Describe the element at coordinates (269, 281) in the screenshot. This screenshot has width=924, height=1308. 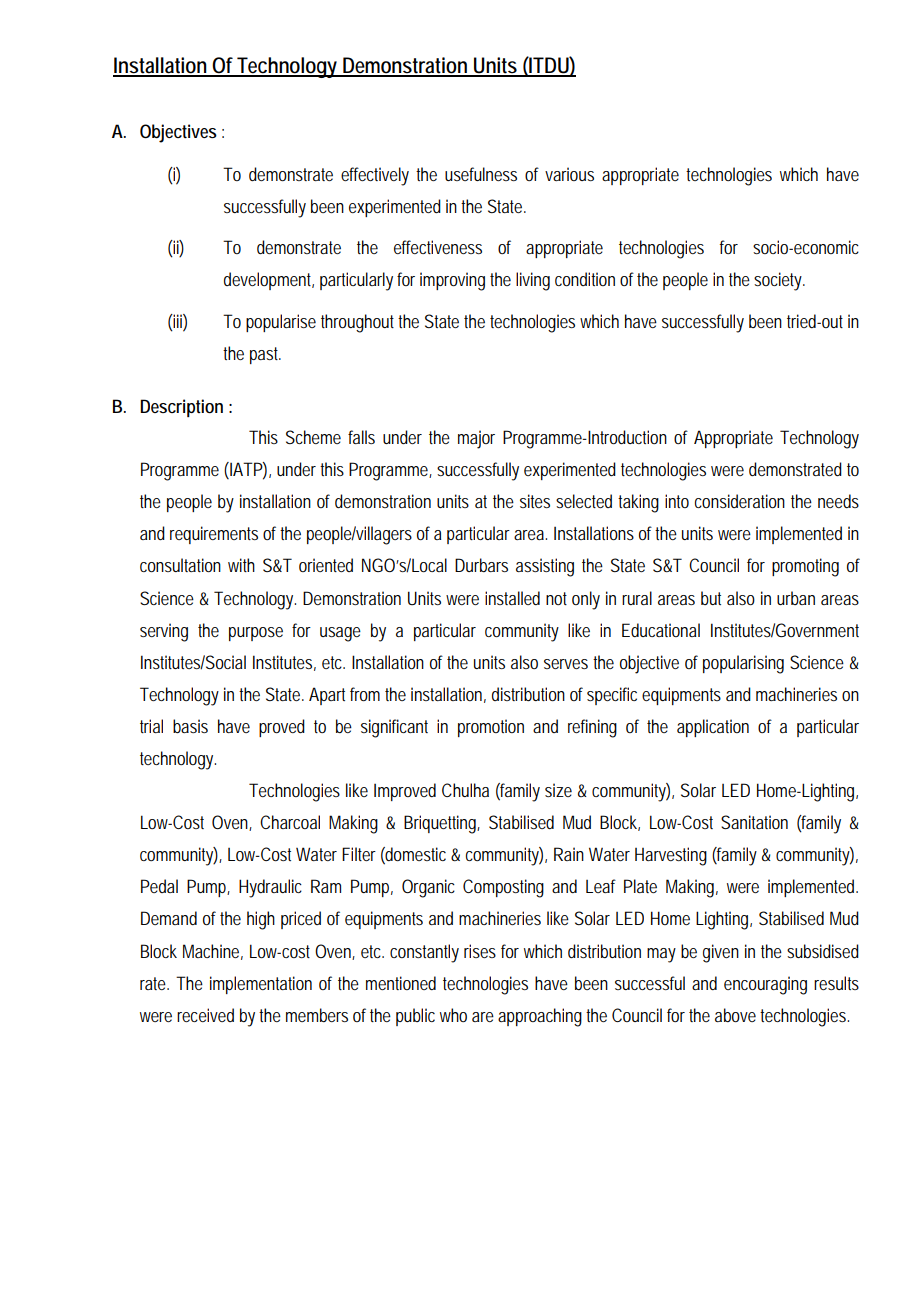
I see `development` at that location.
